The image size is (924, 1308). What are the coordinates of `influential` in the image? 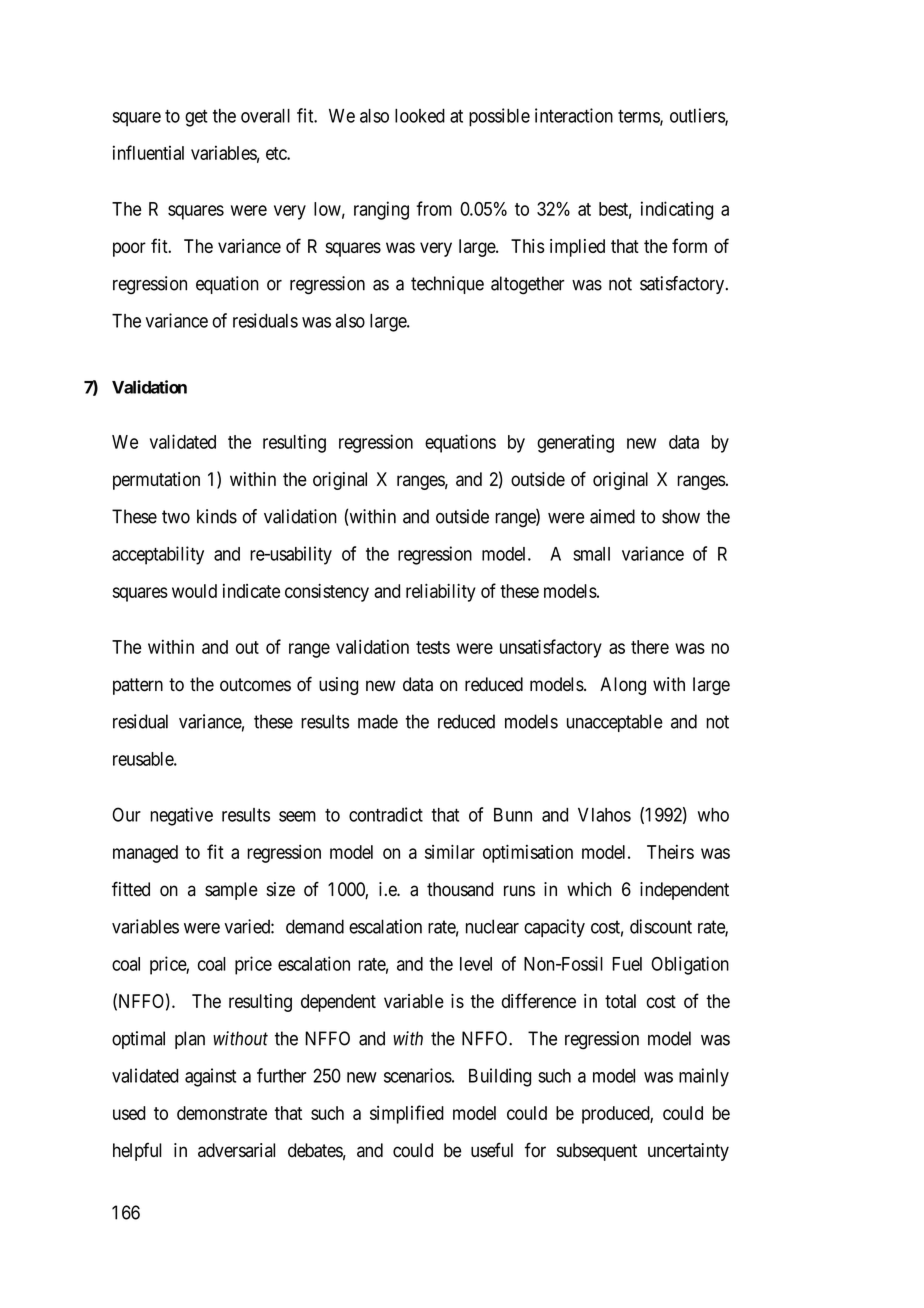 It's located at (148, 152).
